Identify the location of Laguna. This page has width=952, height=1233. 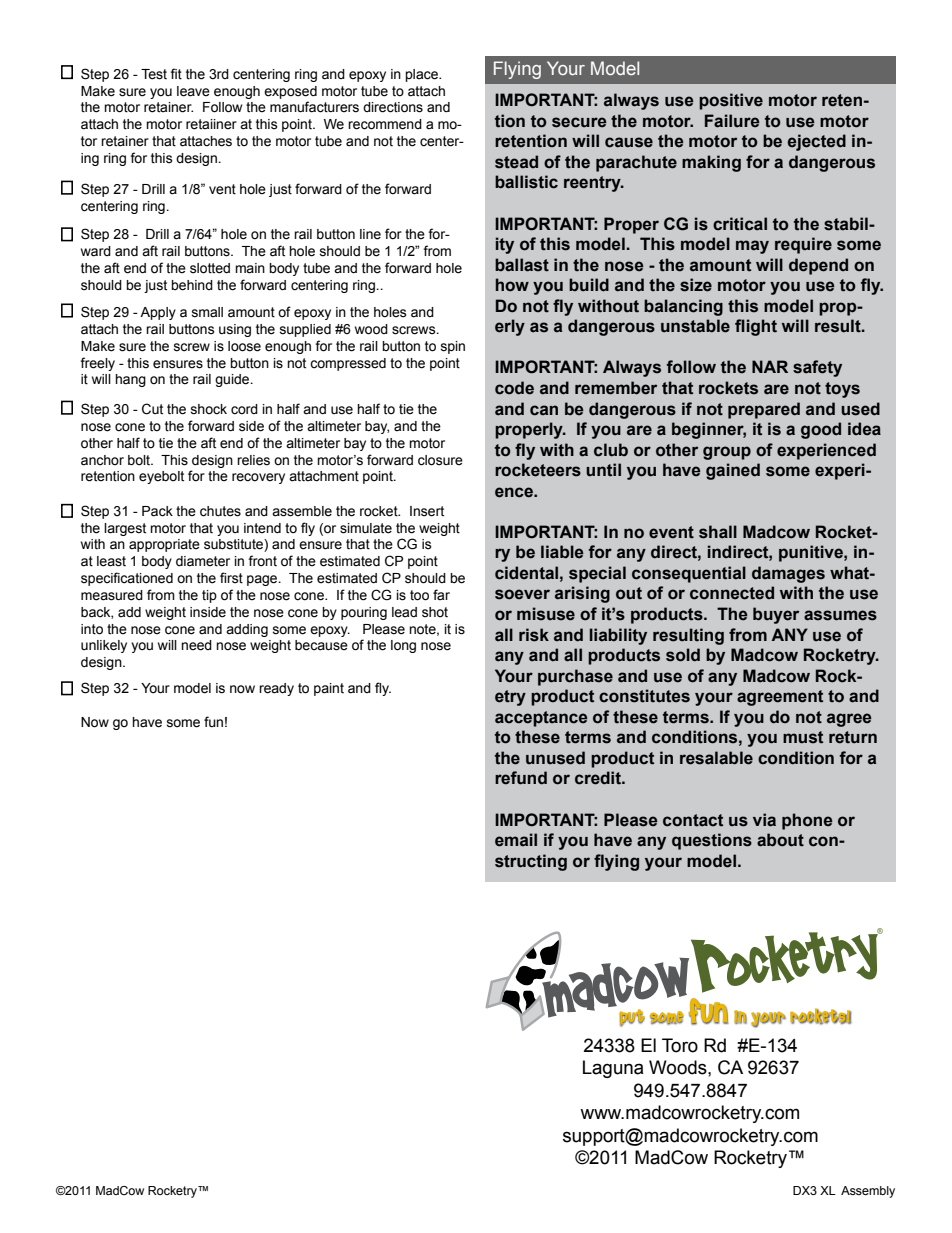
(613, 1069).
